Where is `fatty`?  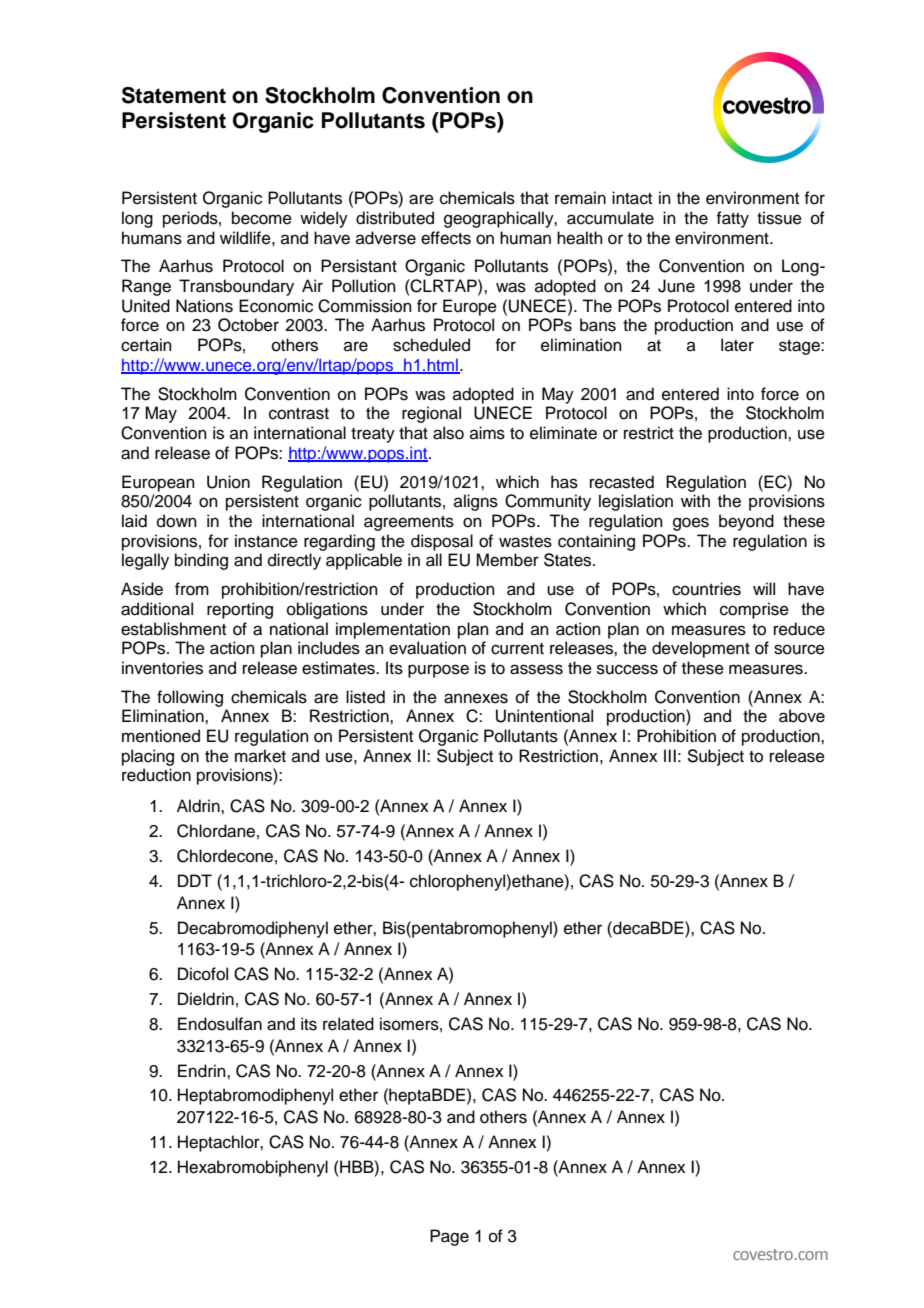 fatty is located at coordinates (732, 219).
